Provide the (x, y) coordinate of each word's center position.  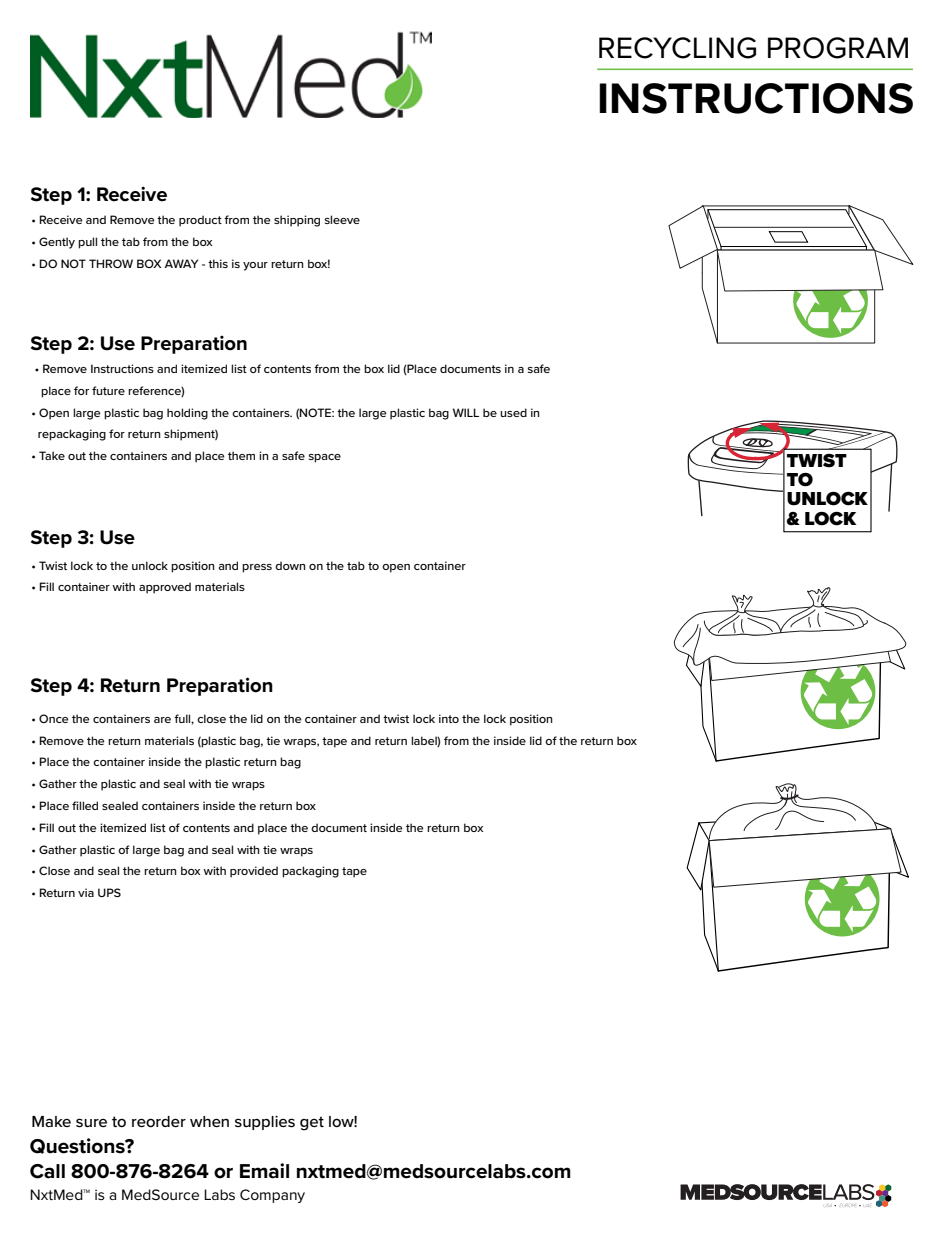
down (290, 565)
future (108, 390)
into (449, 718)
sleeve (342, 219)
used (513, 412)
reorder (159, 1121)
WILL (466, 412)
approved (165, 588)
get (312, 1123)
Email (264, 1171)
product (200, 221)
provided (254, 872)
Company (272, 1196)
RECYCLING (677, 48)
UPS (109, 892)
